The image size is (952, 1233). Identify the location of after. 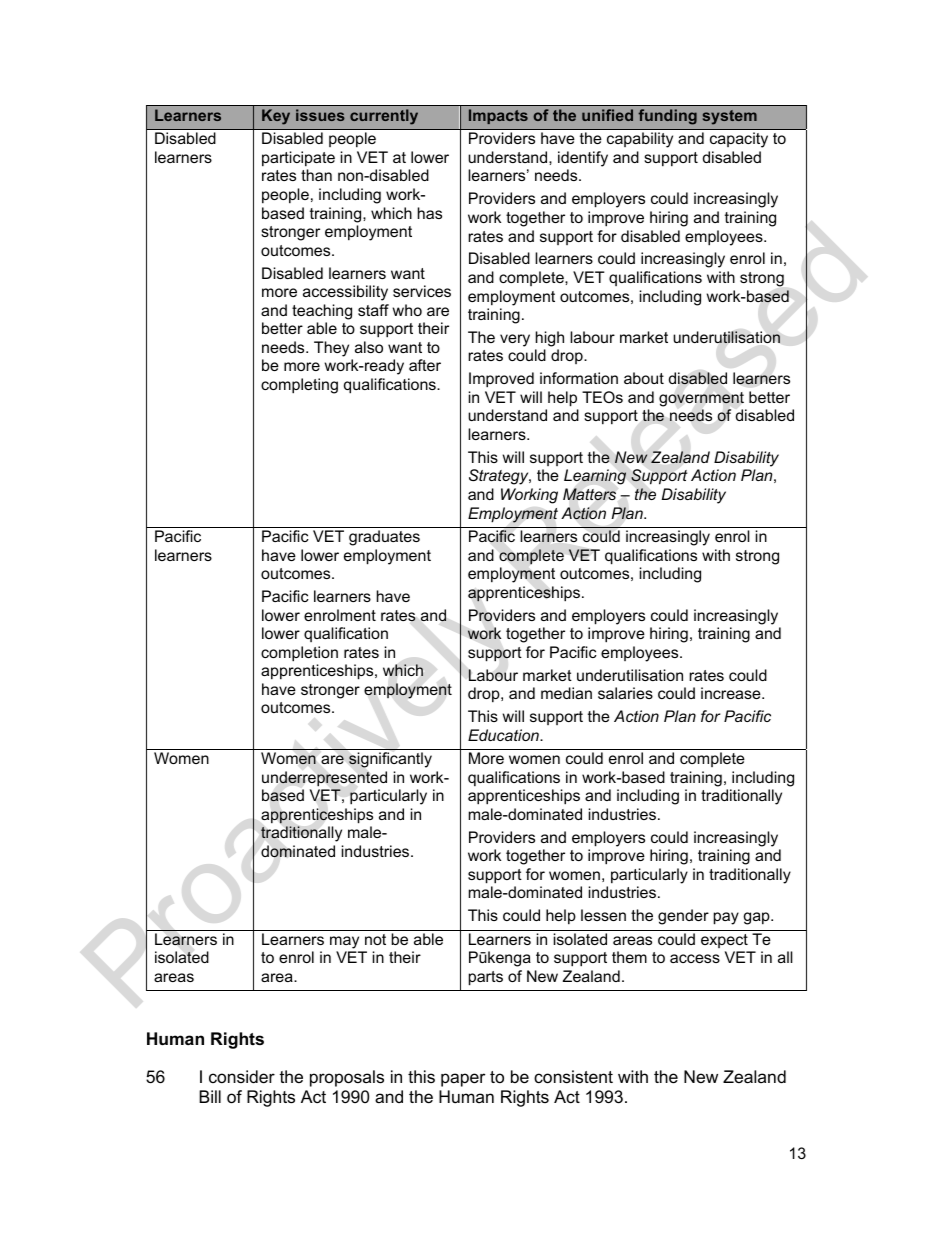
(425, 365).
